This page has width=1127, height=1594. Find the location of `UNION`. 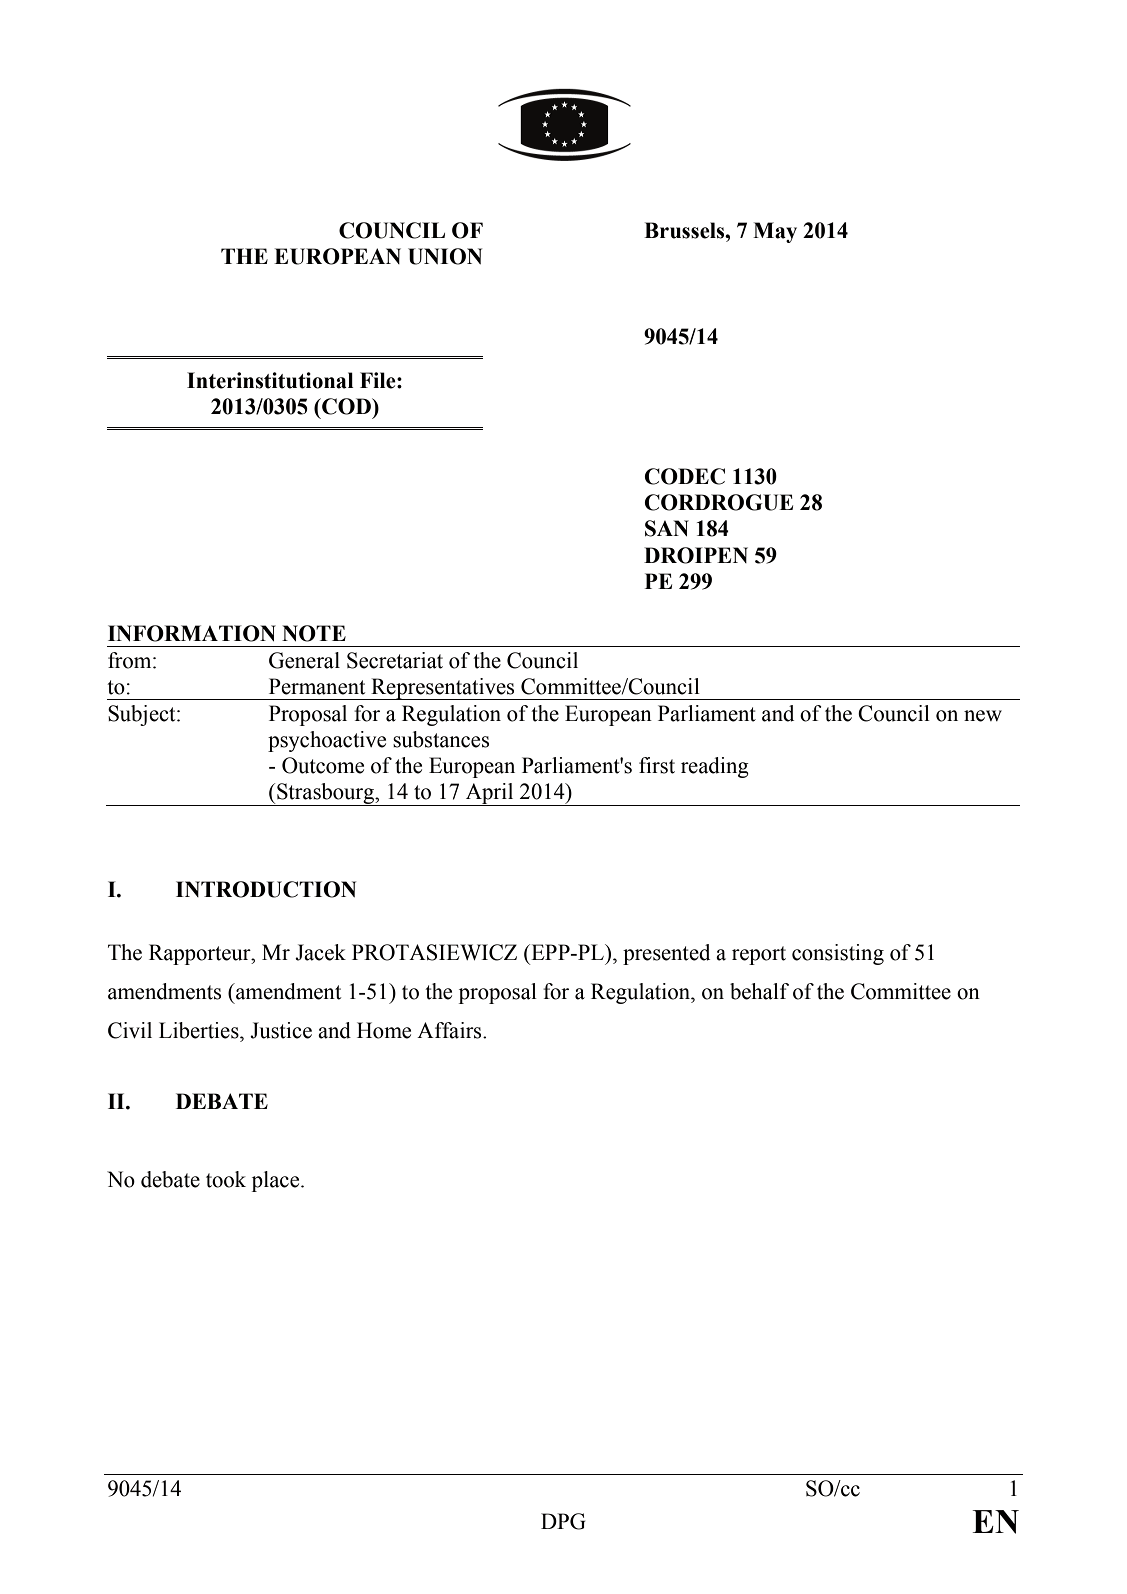

UNION is located at coordinates (445, 256).
